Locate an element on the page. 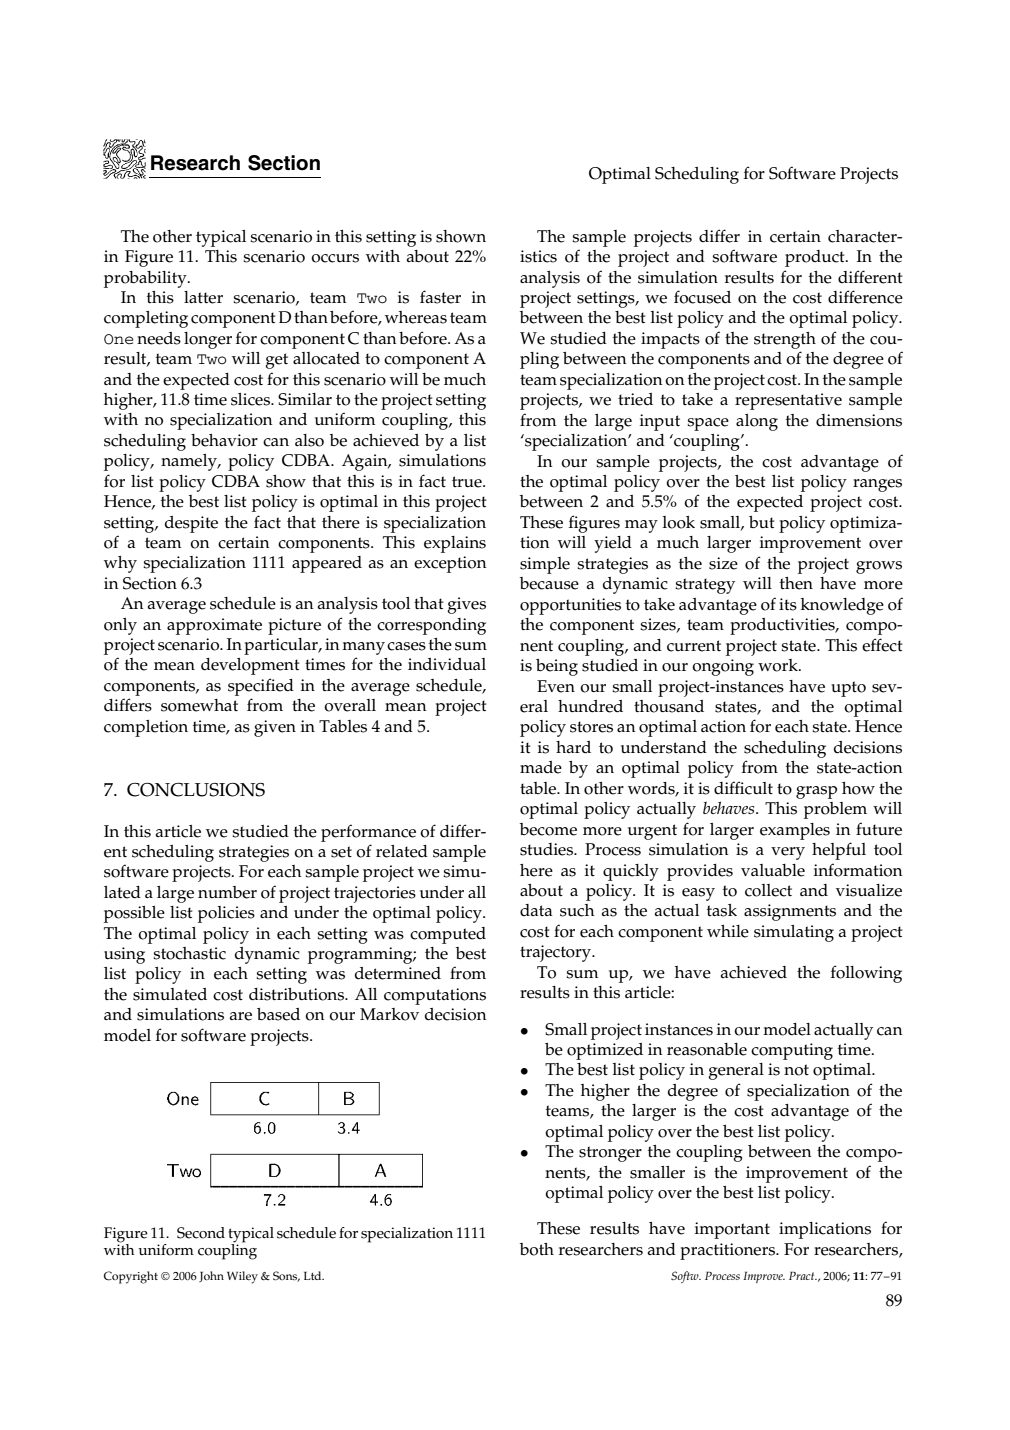  faster is located at coordinates (440, 297).
